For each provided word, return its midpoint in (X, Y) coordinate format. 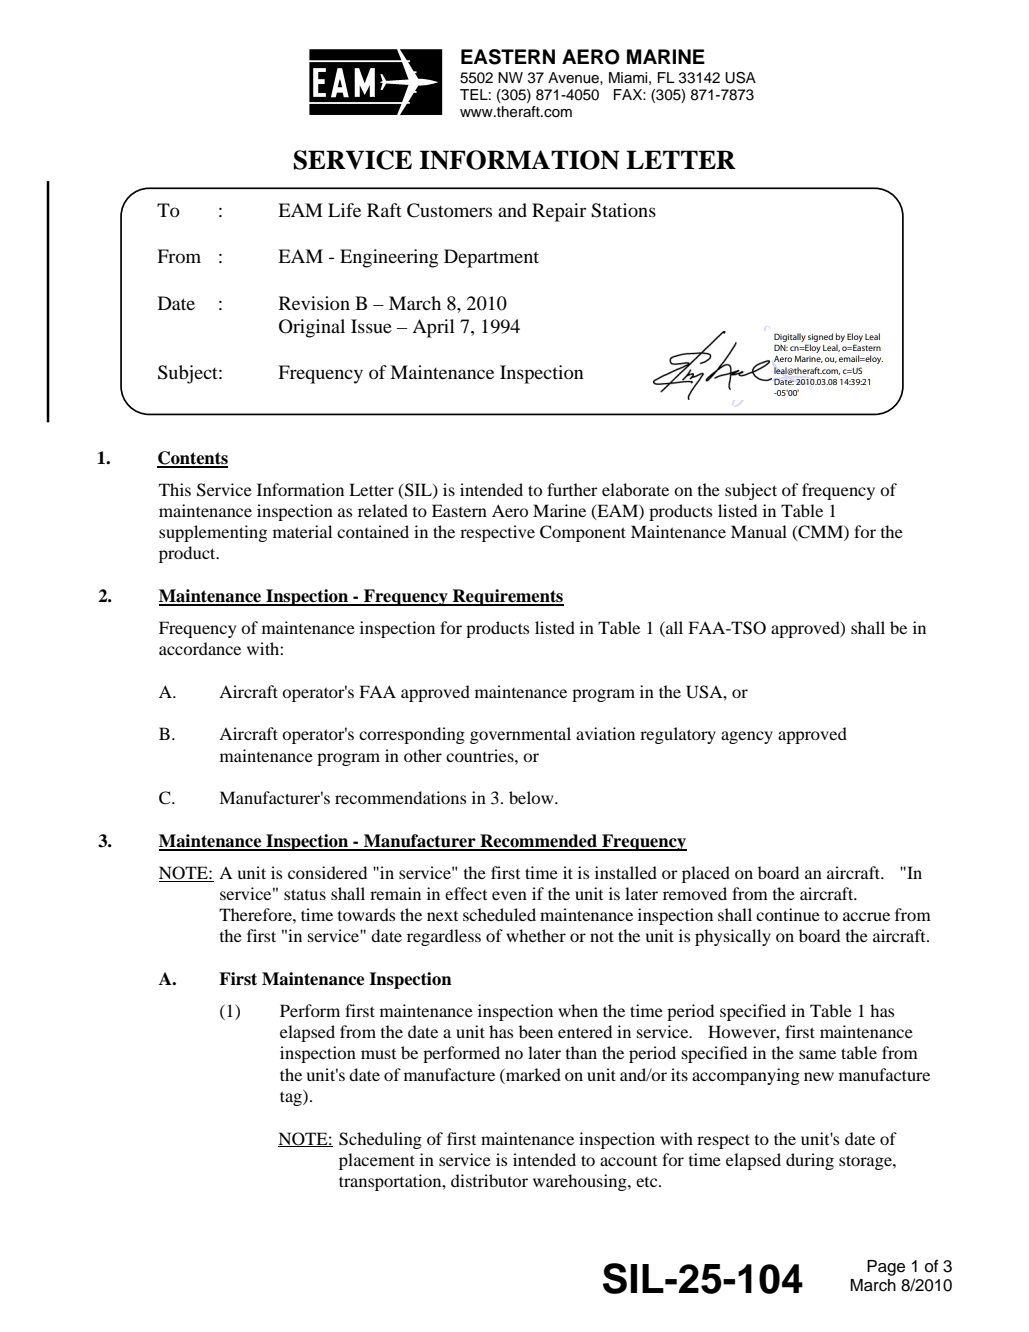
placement (377, 1161)
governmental (520, 735)
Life (344, 210)
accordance (200, 648)
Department (491, 258)
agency (747, 737)
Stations (623, 210)
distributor (489, 1180)
